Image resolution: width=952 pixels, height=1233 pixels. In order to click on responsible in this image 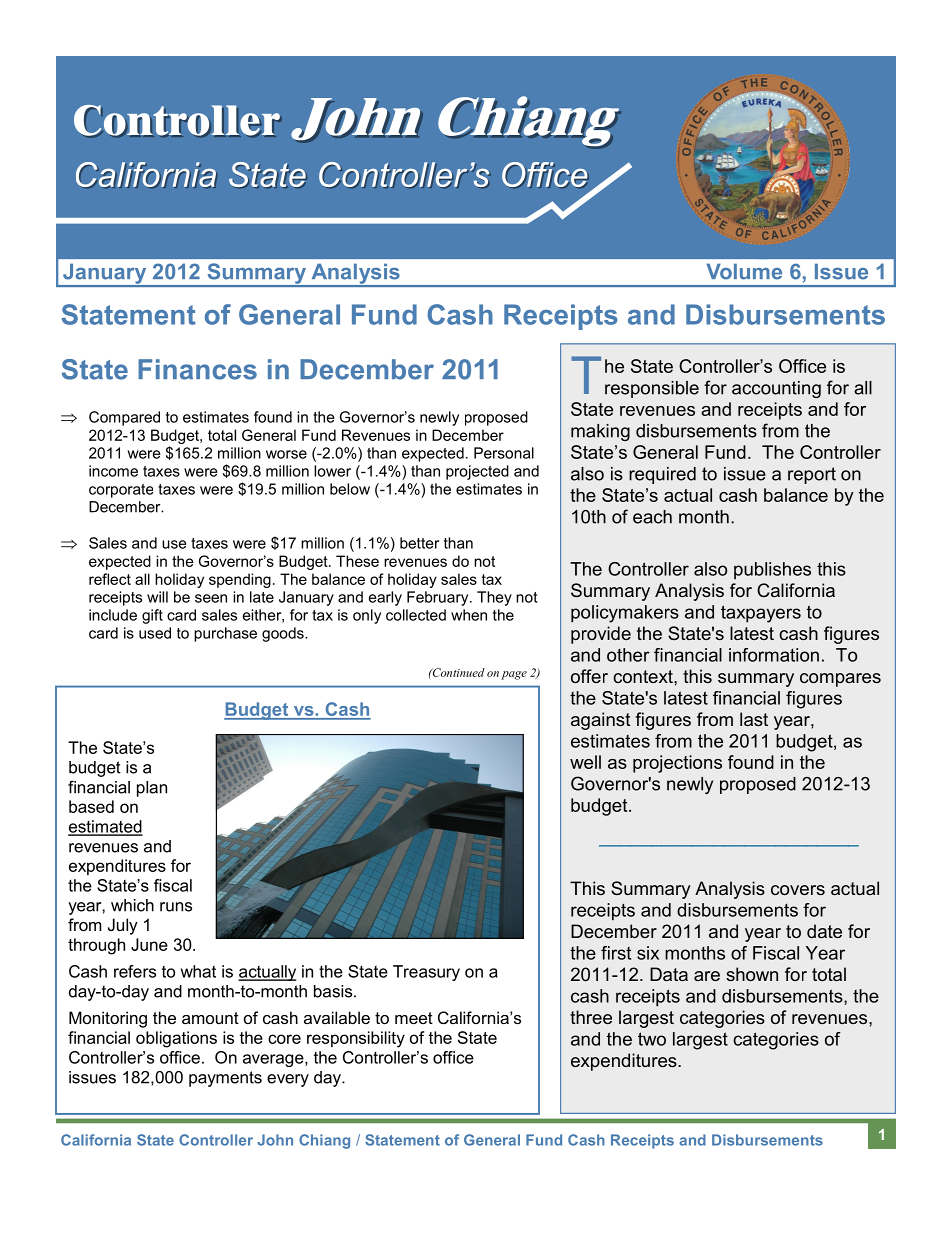, I will do `click(652, 389)`.
